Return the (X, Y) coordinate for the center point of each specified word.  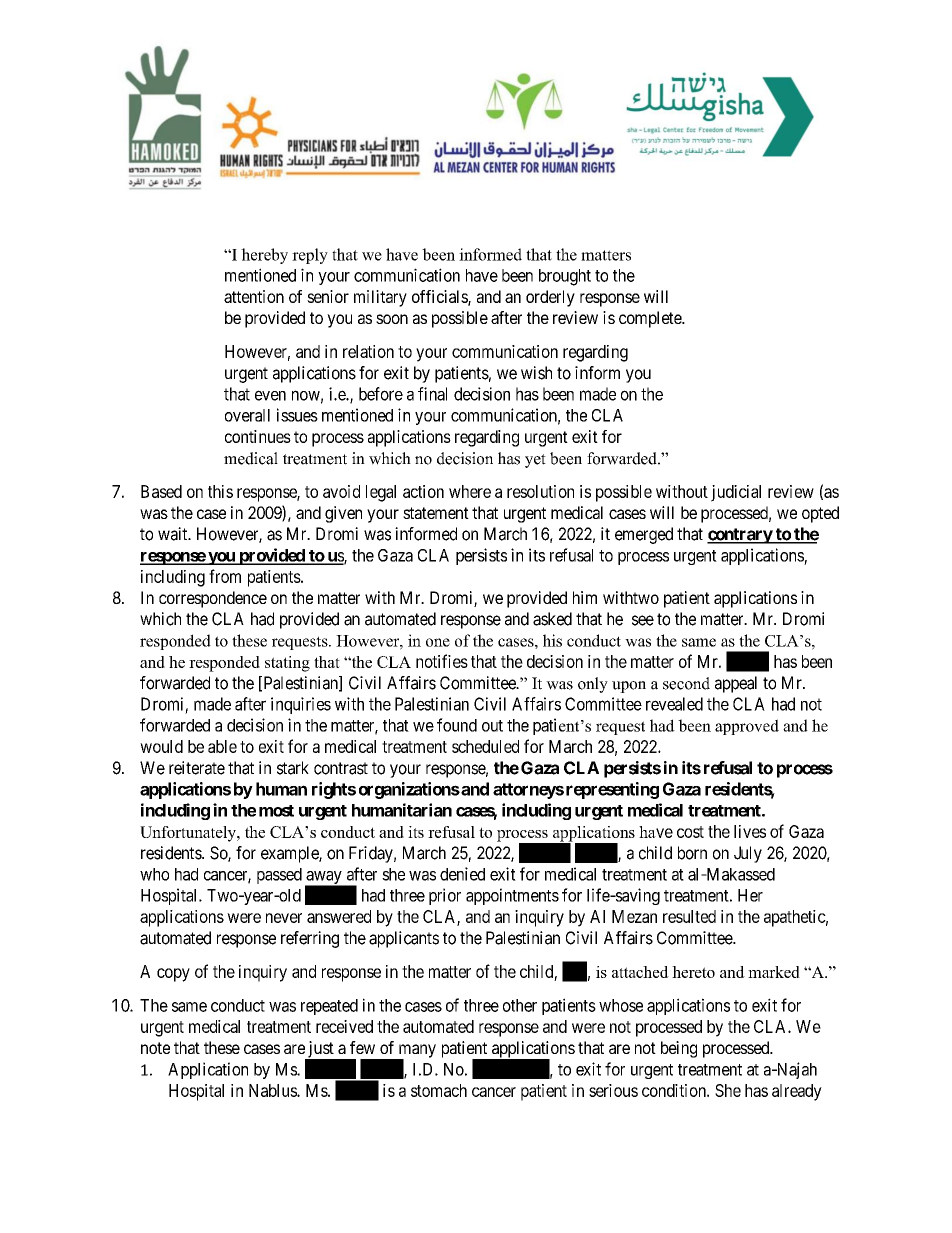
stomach (439, 1090)
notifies (442, 661)
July (748, 854)
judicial (736, 493)
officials (440, 297)
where (470, 491)
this (220, 491)
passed (279, 876)
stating (287, 664)
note (155, 1048)
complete (651, 319)
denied (462, 874)
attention (254, 296)
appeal (736, 684)
